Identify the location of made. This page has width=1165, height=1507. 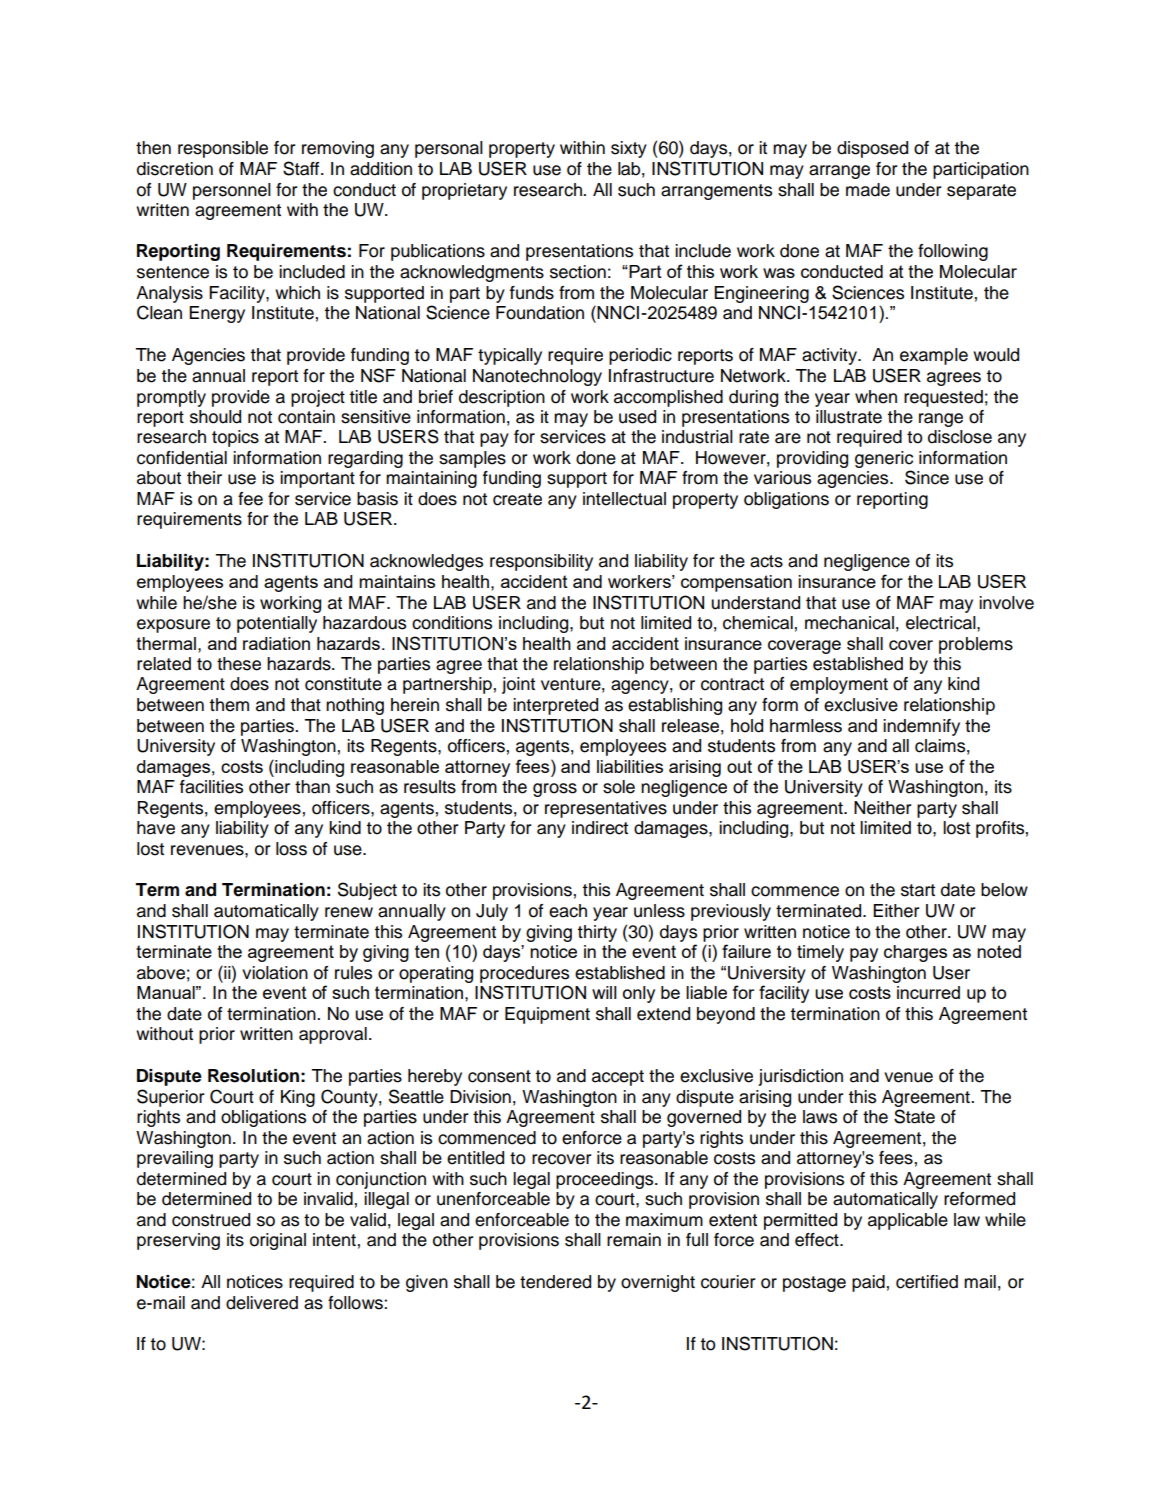
(868, 190).
